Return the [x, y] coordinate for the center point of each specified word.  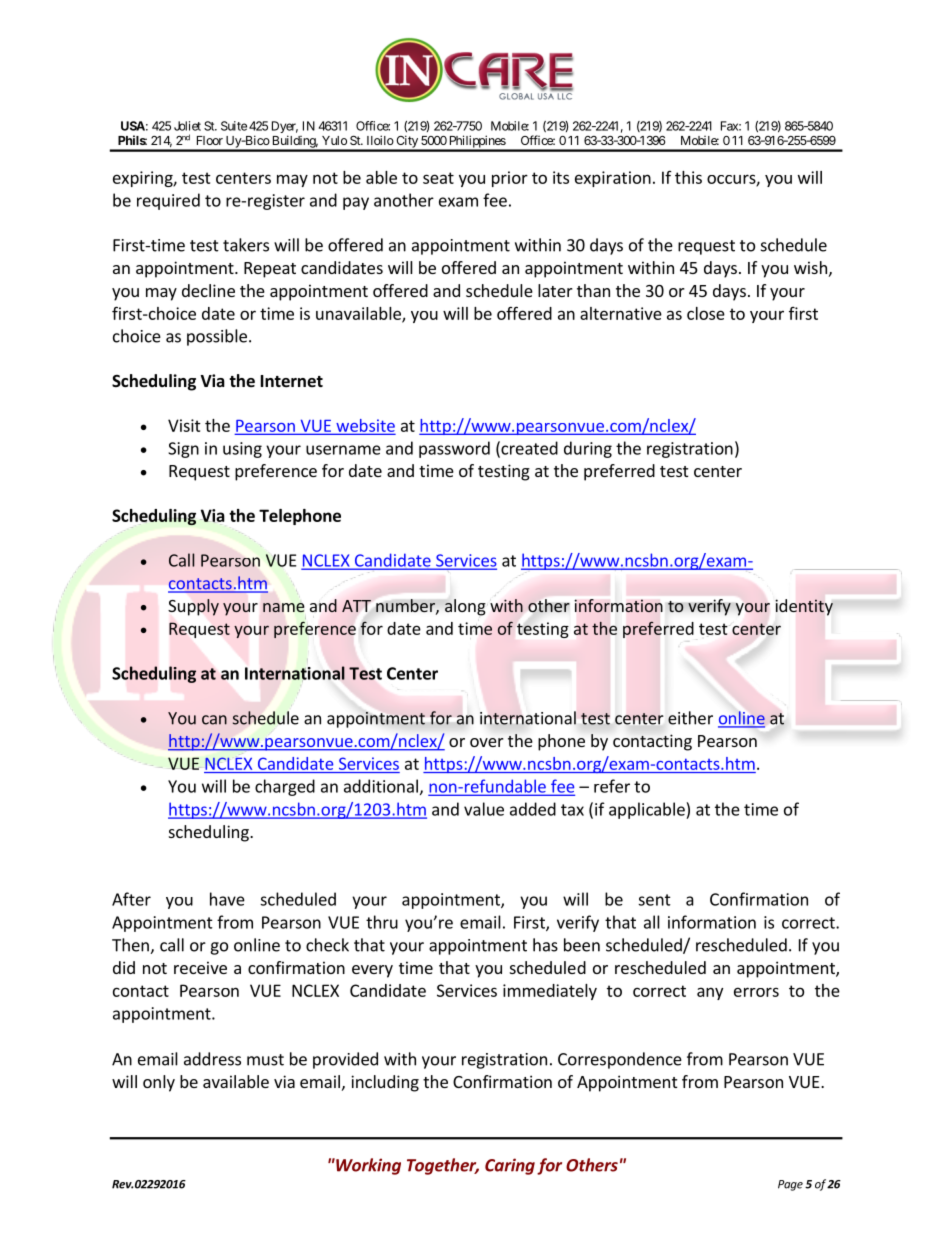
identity [804, 607]
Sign [183, 450]
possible [217, 337]
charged [285, 787]
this [688, 177]
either [690, 718]
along [465, 607]
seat [438, 178]
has [545, 945]
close [706, 313]
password [454, 449]
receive [200, 967]
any [710, 993]
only [159, 1083]
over [487, 742]
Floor [210, 140]
